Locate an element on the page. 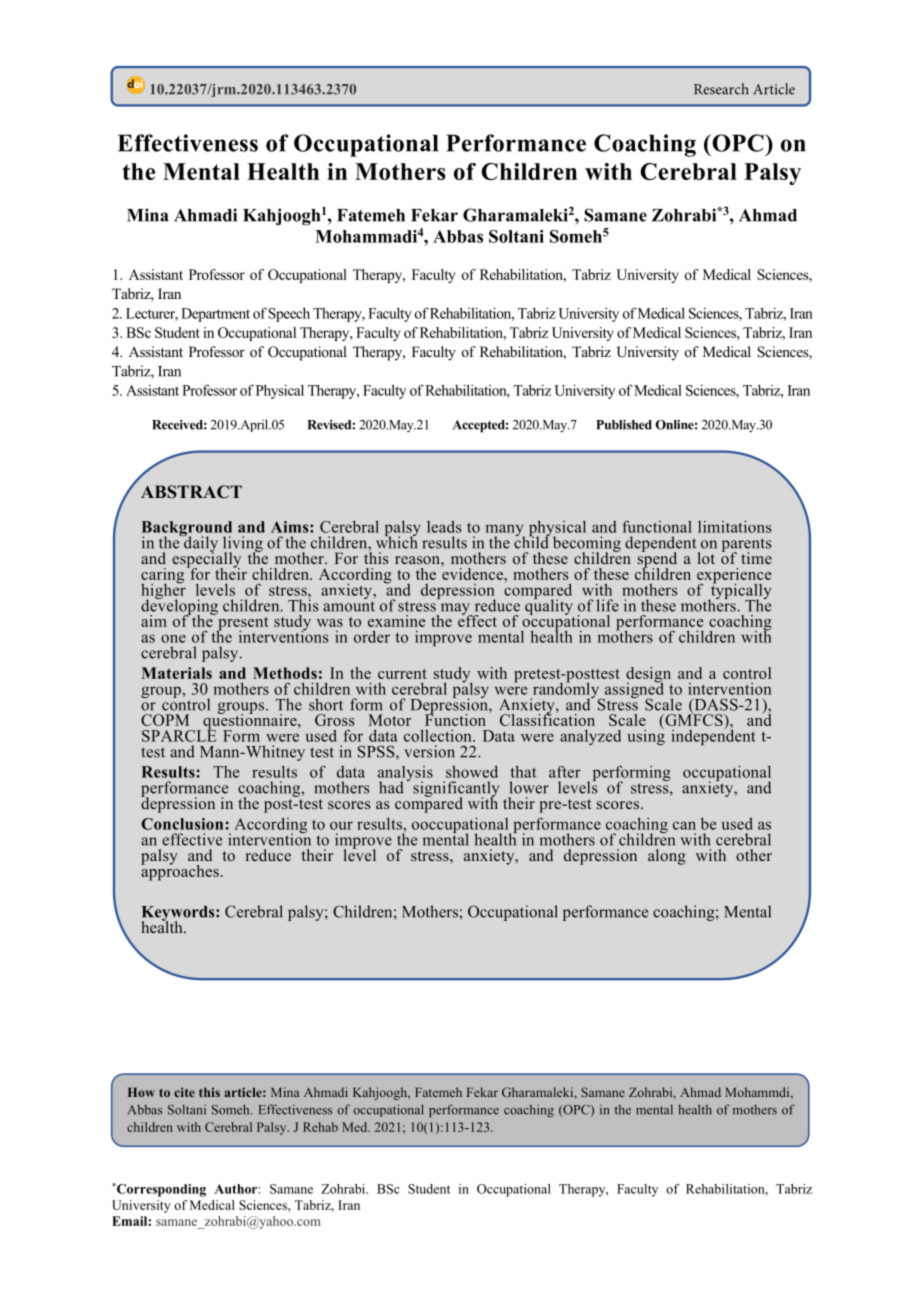 This document has height=1307, width=924. Published is located at coordinates (624, 425).
